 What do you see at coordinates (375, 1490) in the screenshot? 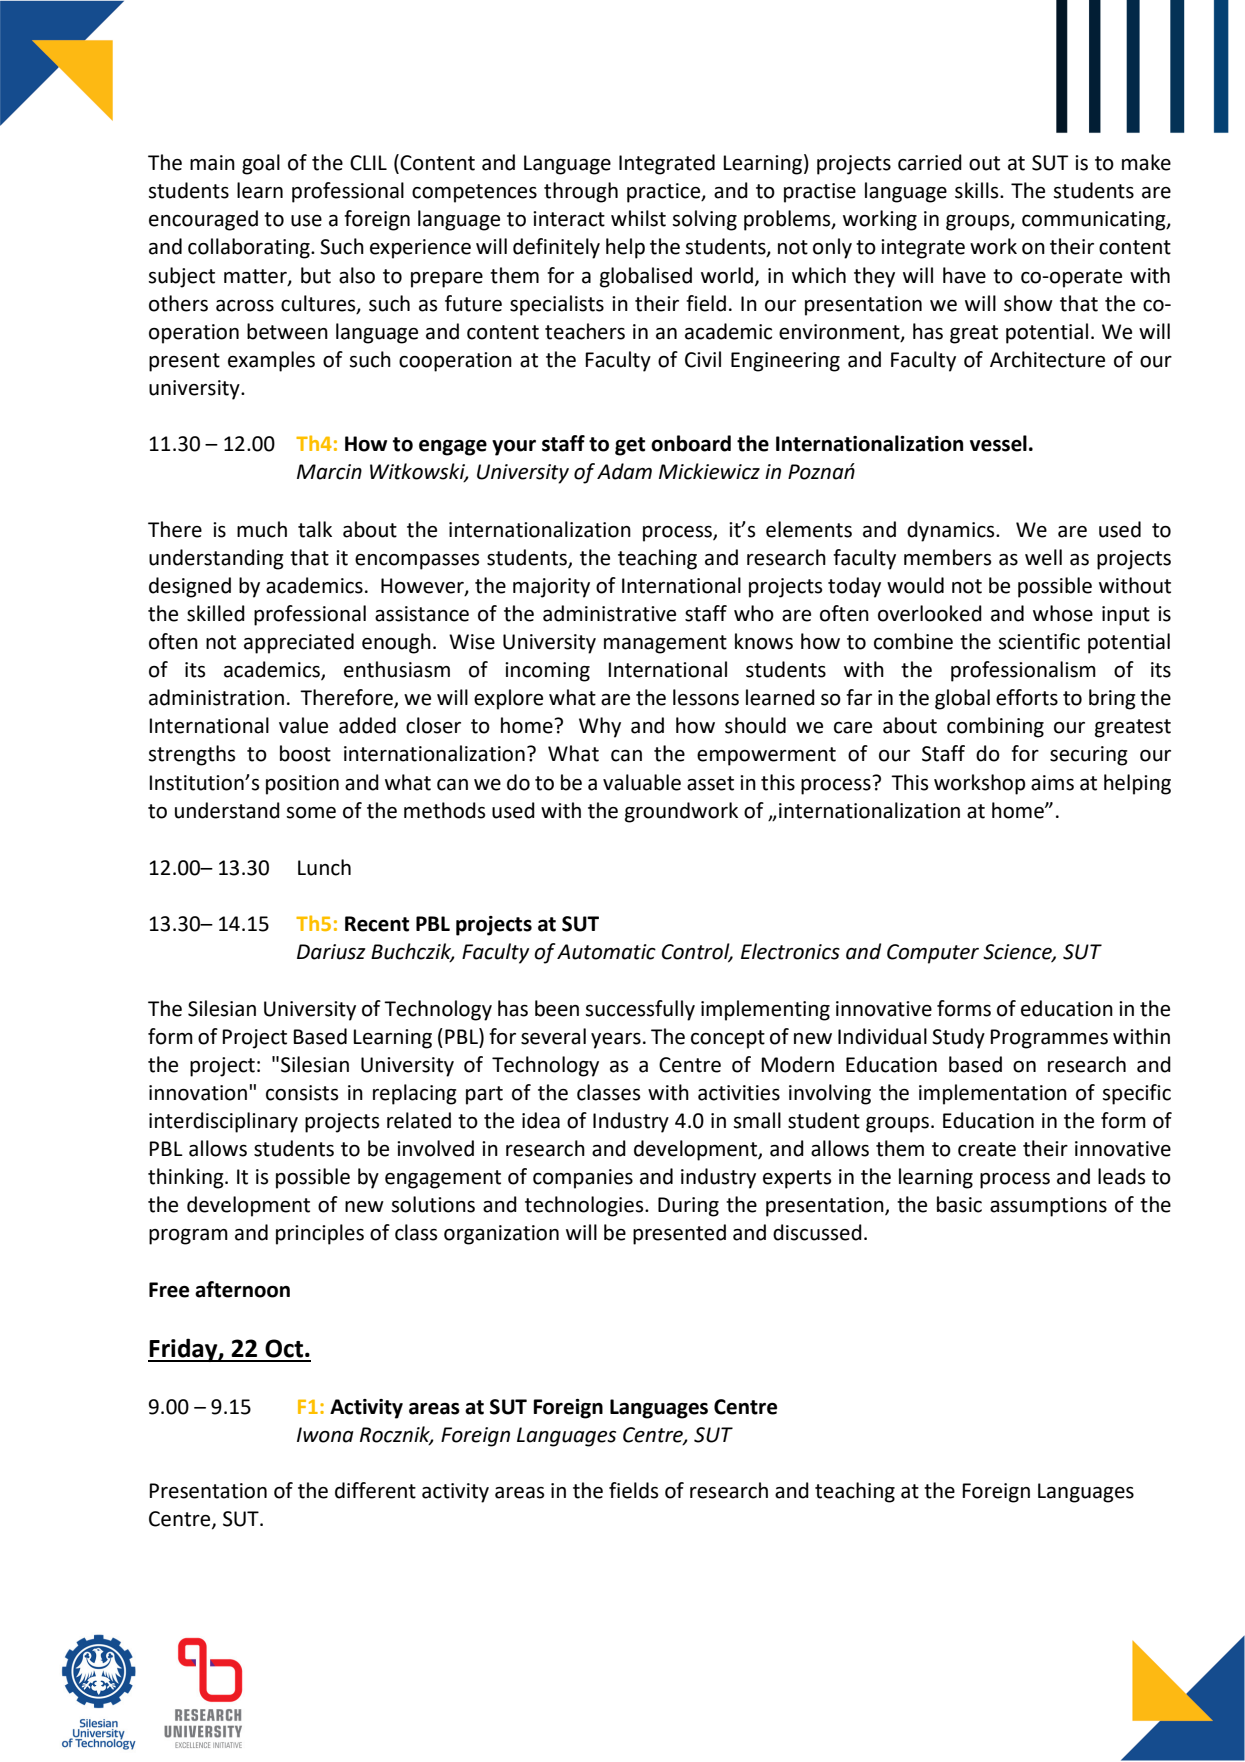
I see `different` at bounding box center [375, 1490].
